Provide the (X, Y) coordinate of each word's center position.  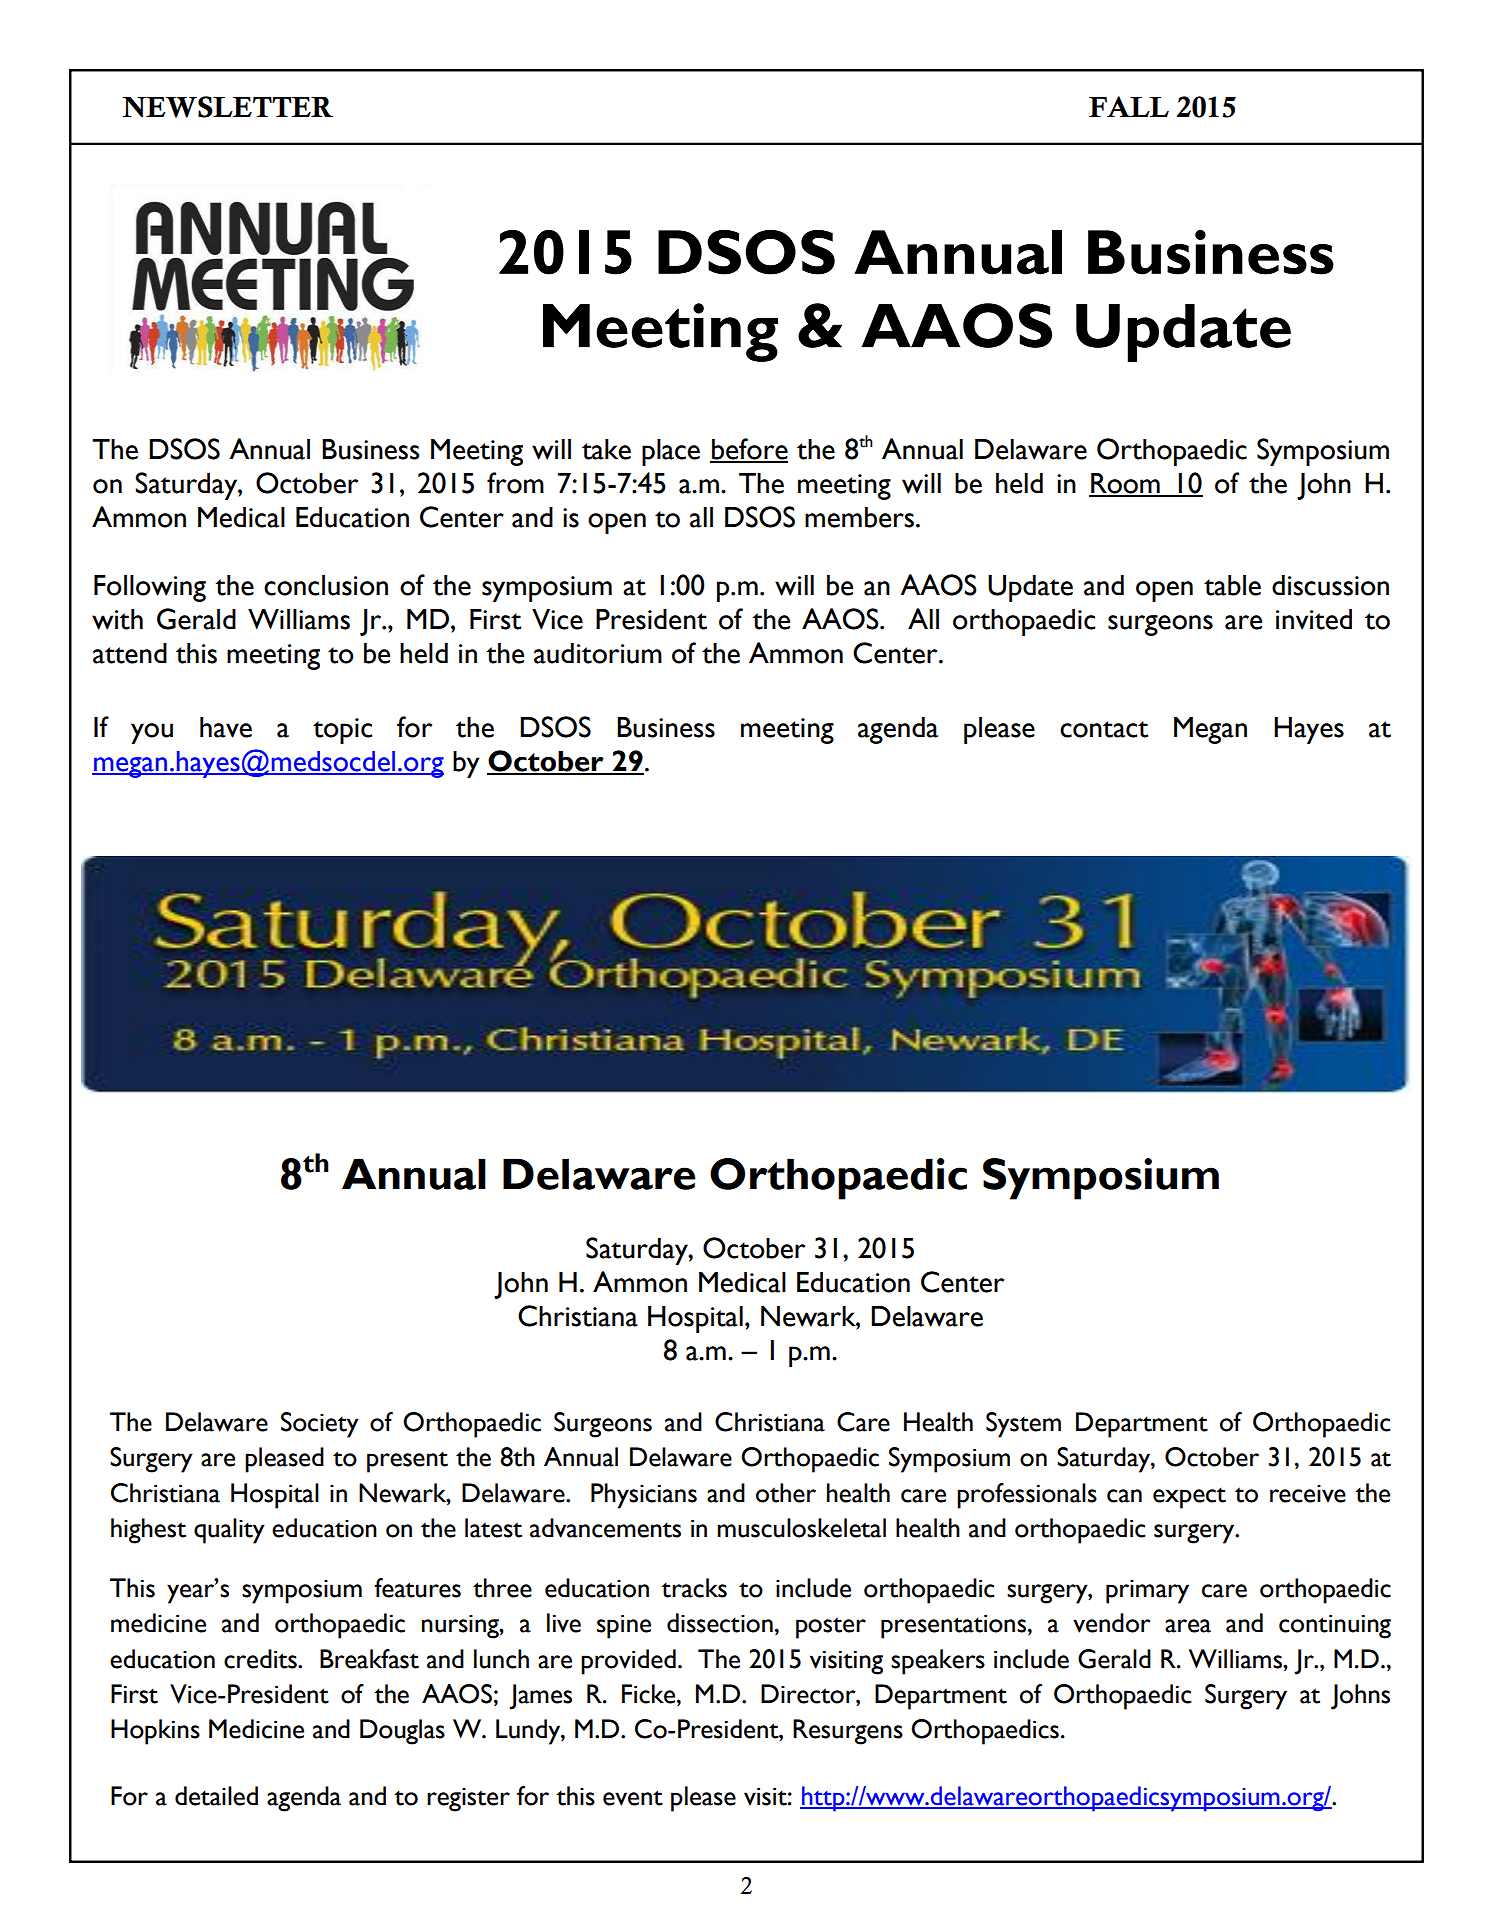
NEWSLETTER (227, 107)
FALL (1129, 106)
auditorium (598, 653)
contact (1104, 729)
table (1232, 585)
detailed (216, 1796)
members (859, 517)
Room (1125, 484)
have (226, 727)
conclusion (326, 585)
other (786, 1493)
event (633, 1798)
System (1023, 1425)
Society (320, 1425)
